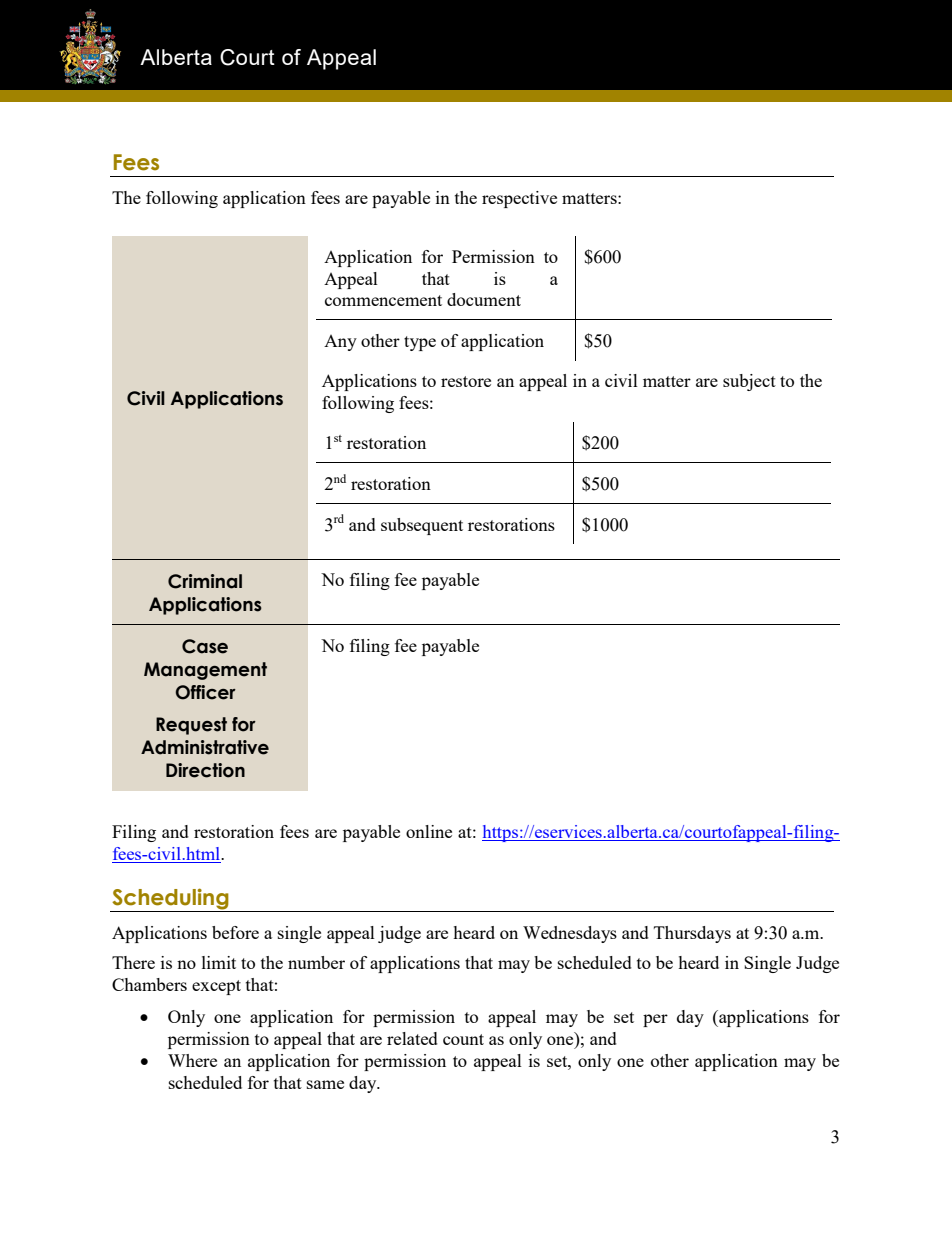  What do you see at coordinates (519, 199) in the screenshot?
I see `respective` at bounding box center [519, 199].
